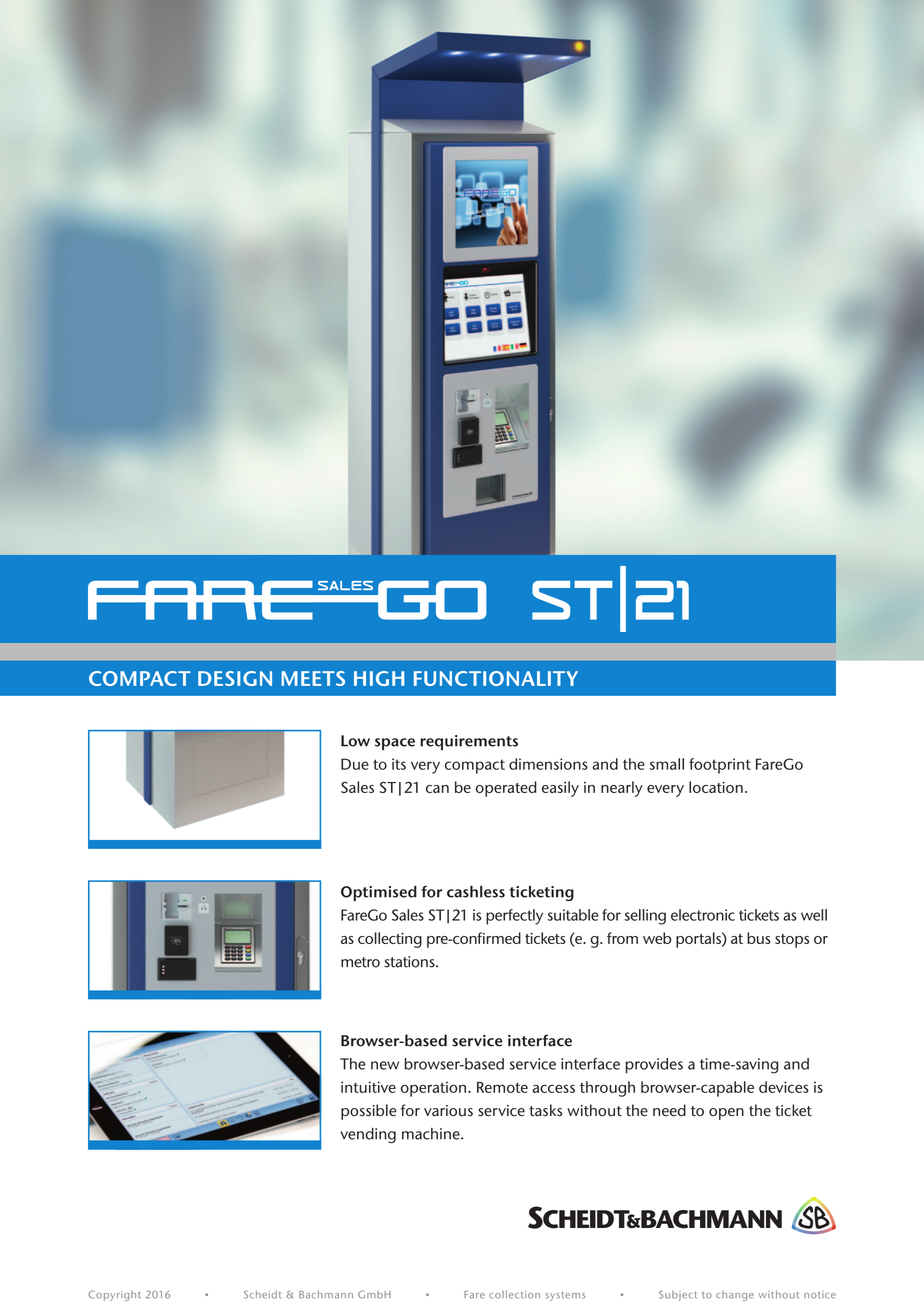  What do you see at coordinates (476, 891) in the page?
I see `cashless` at bounding box center [476, 891].
